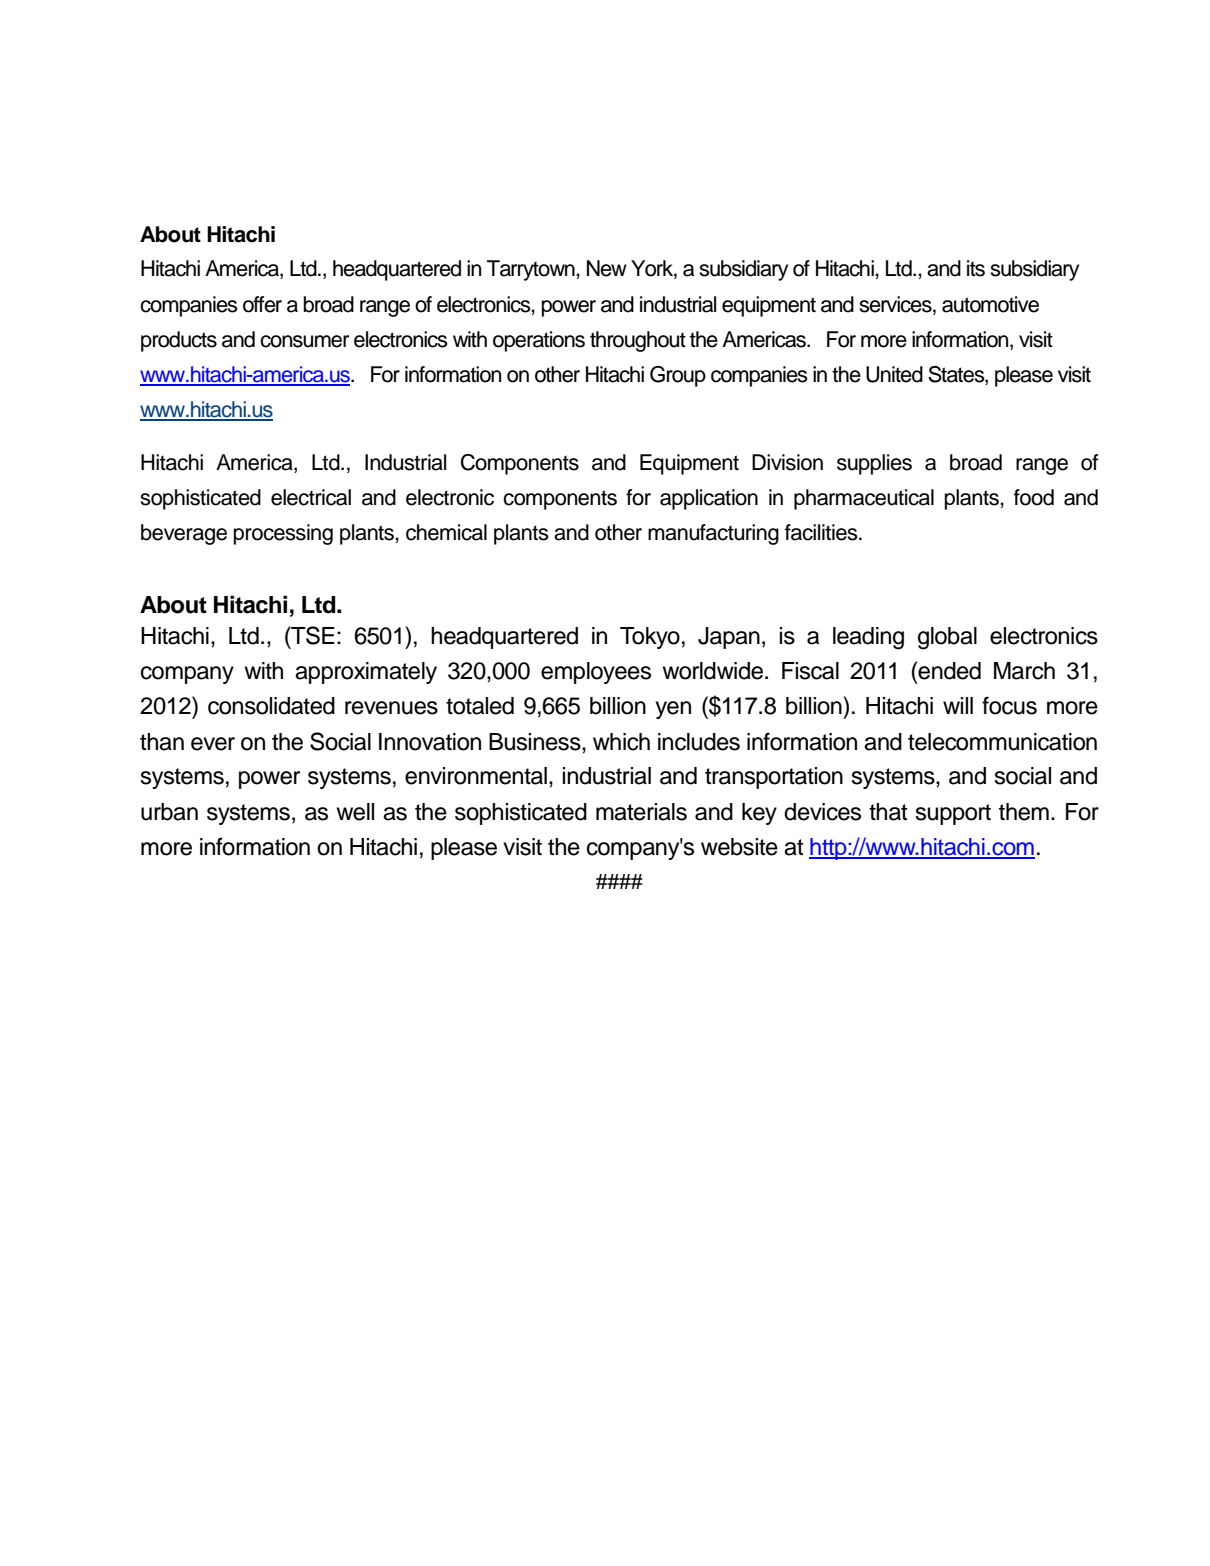 This screenshot has width=1210, height=1566. Describe the element at coordinates (355, 812) in the screenshot. I see `well` at that location.
